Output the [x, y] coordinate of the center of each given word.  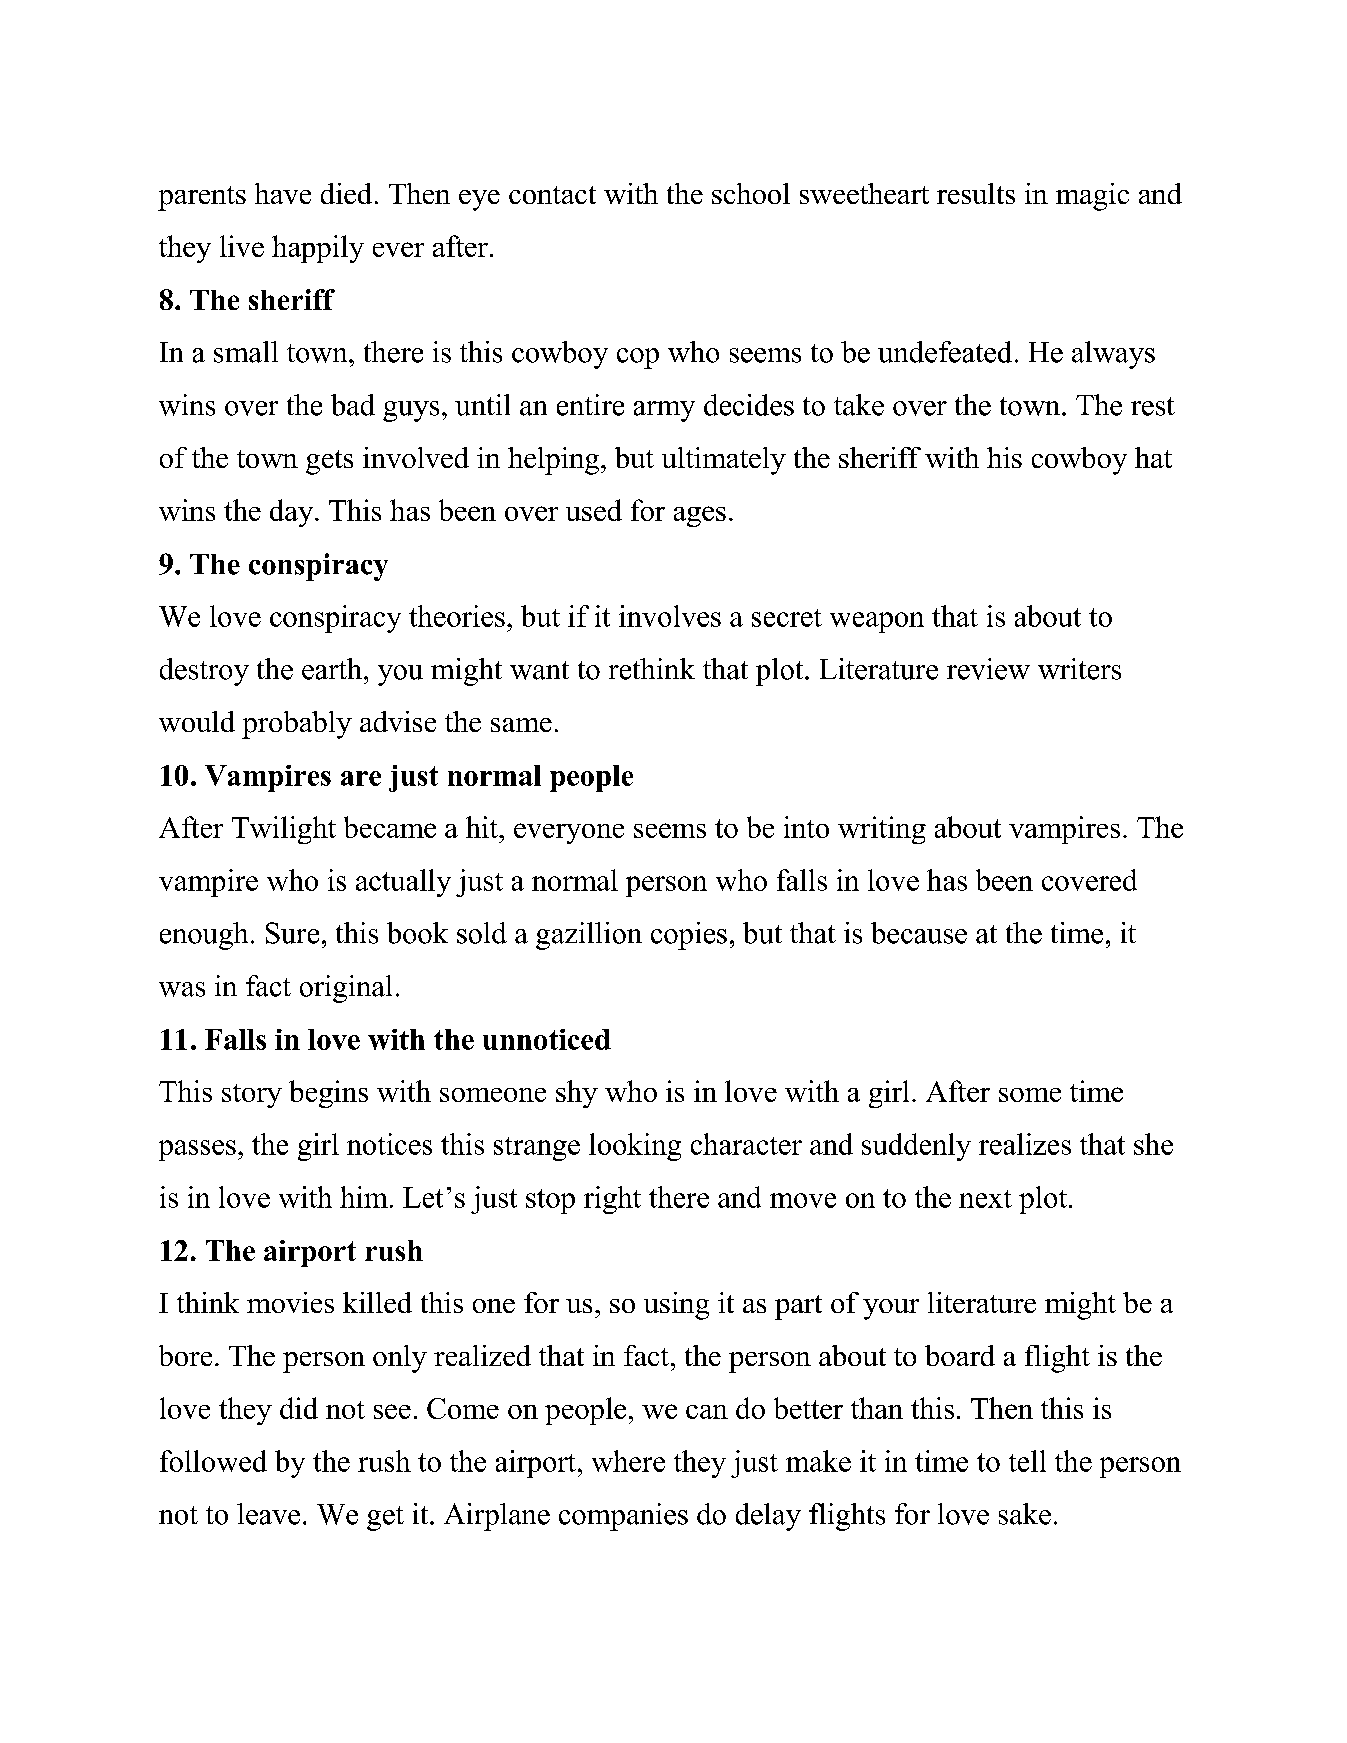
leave [268, 1514]
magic [1092, 197]
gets [329, 462]
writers [1079, 669]
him [364, 1197]
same [521, 725]
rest [1153, 406]
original [346, 989]
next [985, 1199]
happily [318, 249]
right [612, 1200]
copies [689, 936]
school [751, 193]
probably [297, 725]
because [919, 933]
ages [700, 516]
